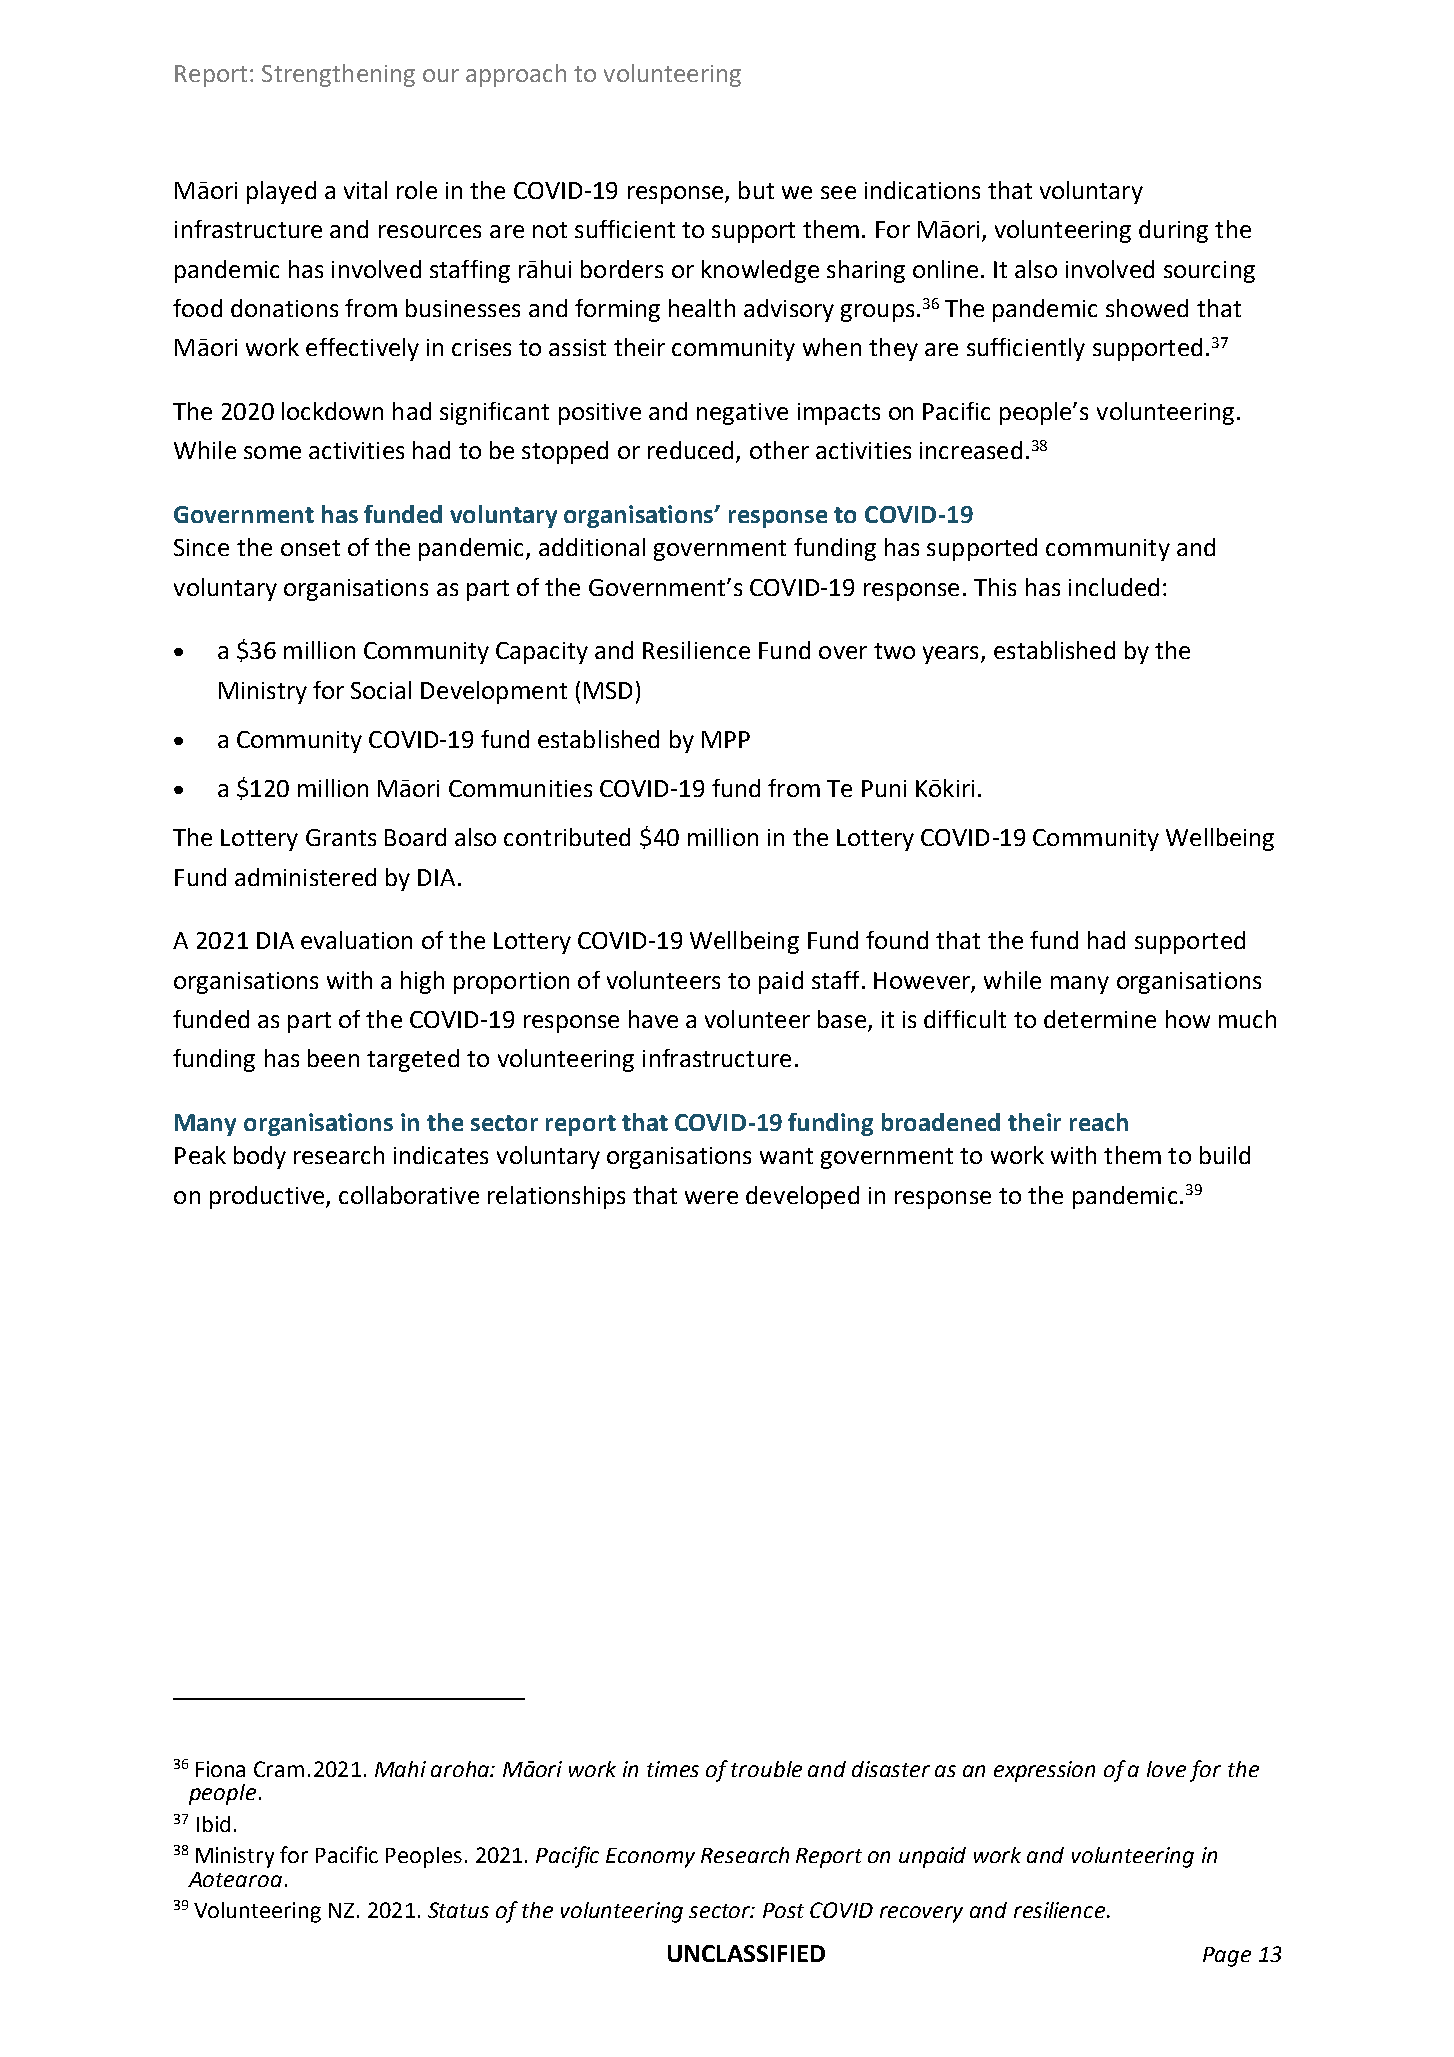 The height and width of the screenshot is (2057, 1454). Describe the element at coordinates (1114, 587) in the screenshot. I see `included` at that location.
